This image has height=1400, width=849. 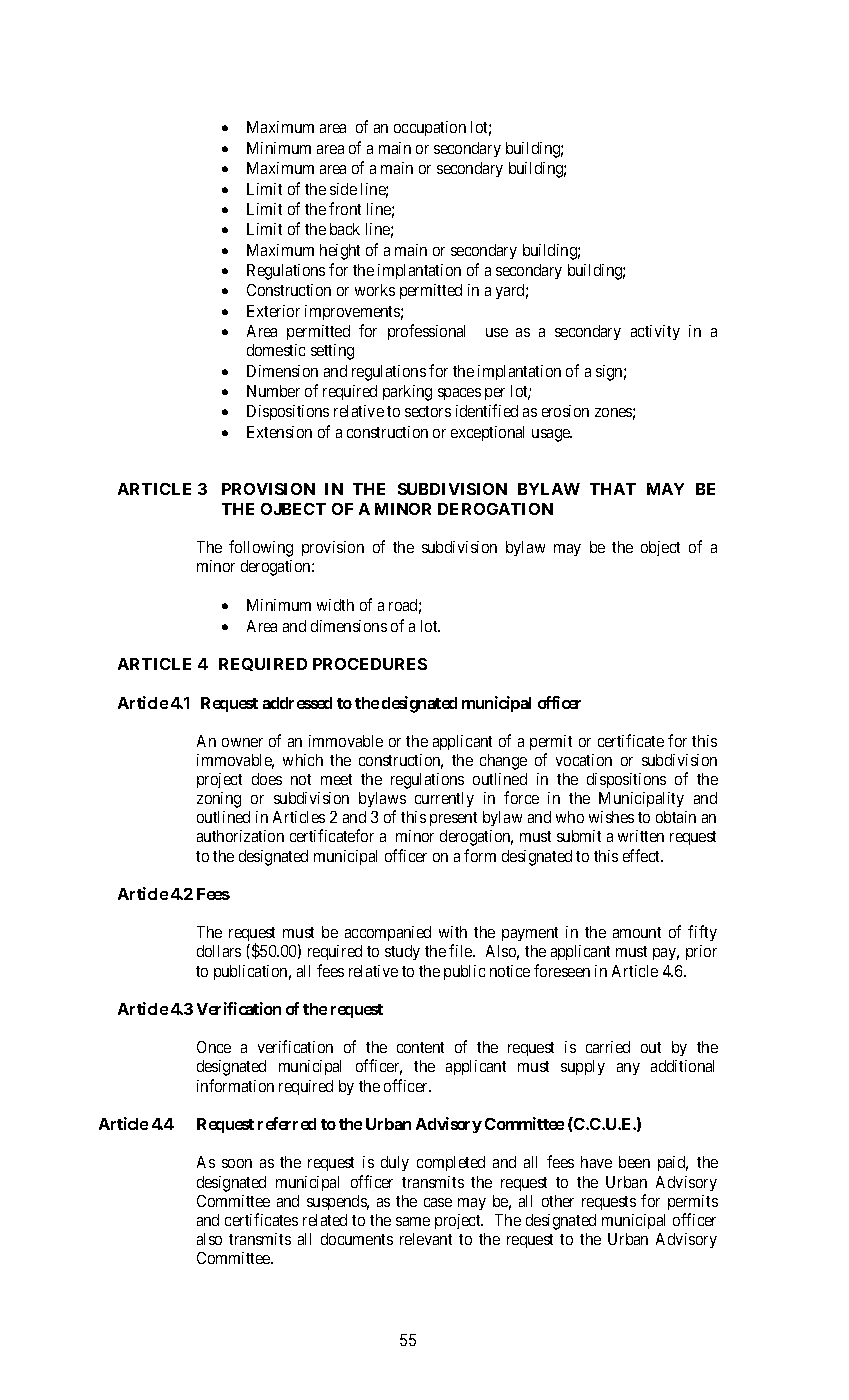 I want to click on dollars, so click(x=219, y=951).
